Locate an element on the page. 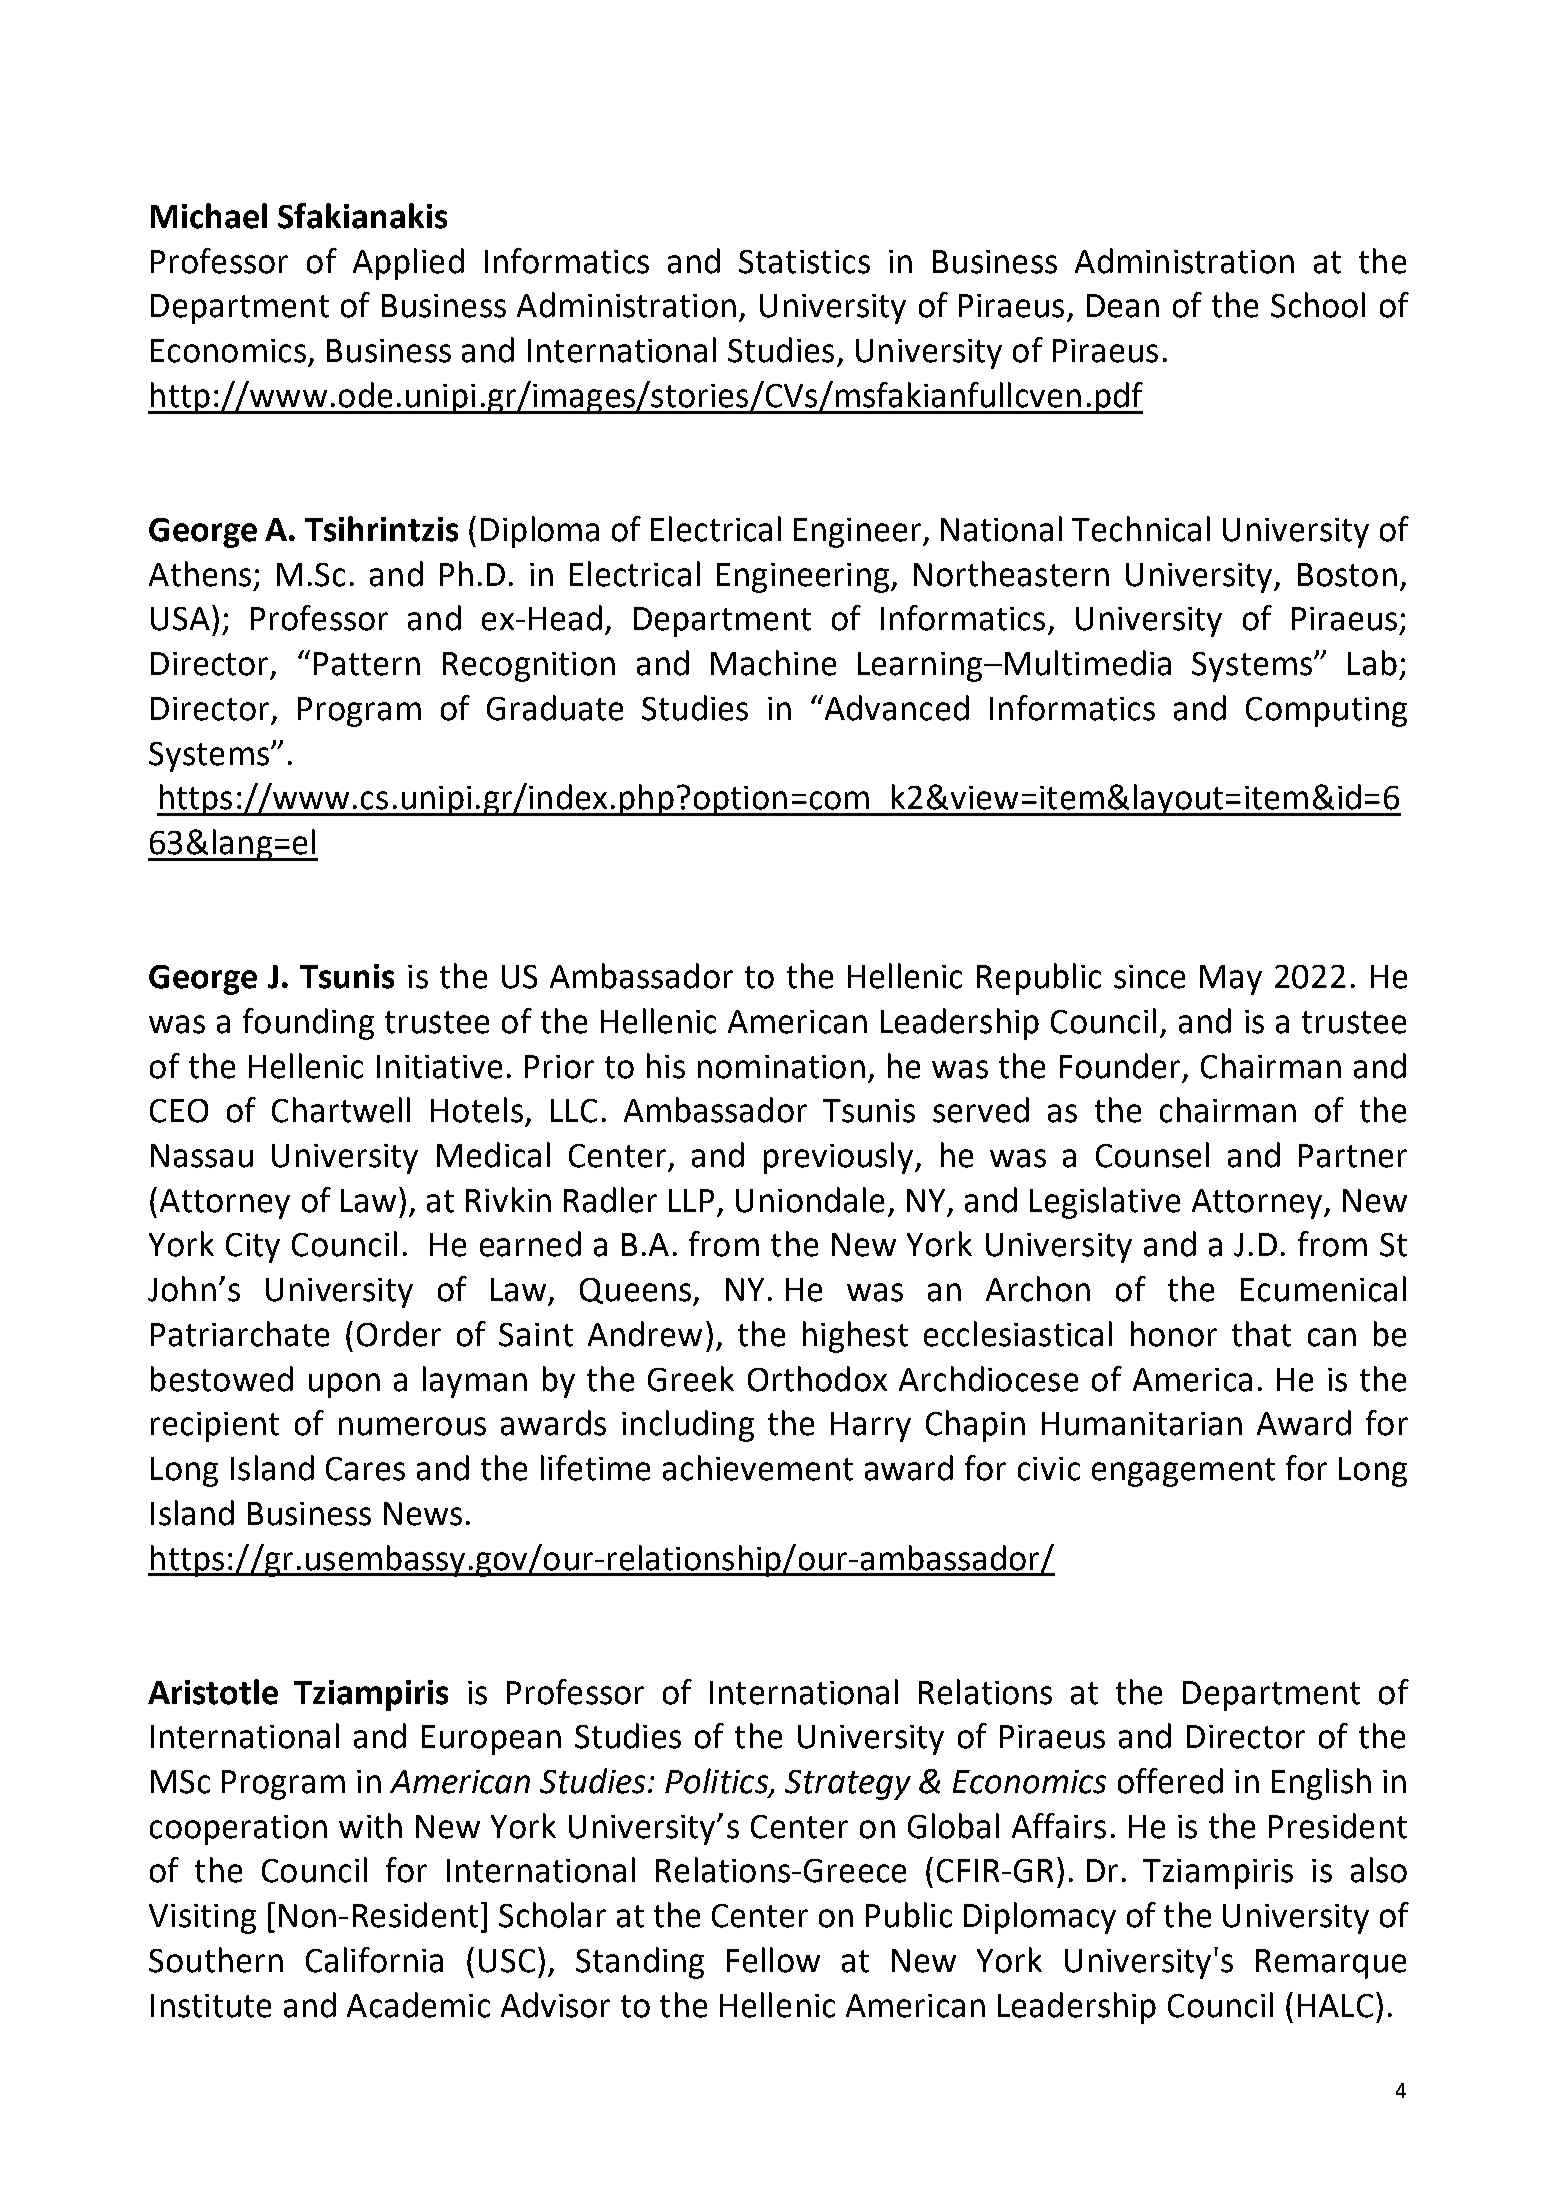 Image resolution: width=1557 pixels, height=2203 pixels. Pattern is located at coordinates (367, 664).
